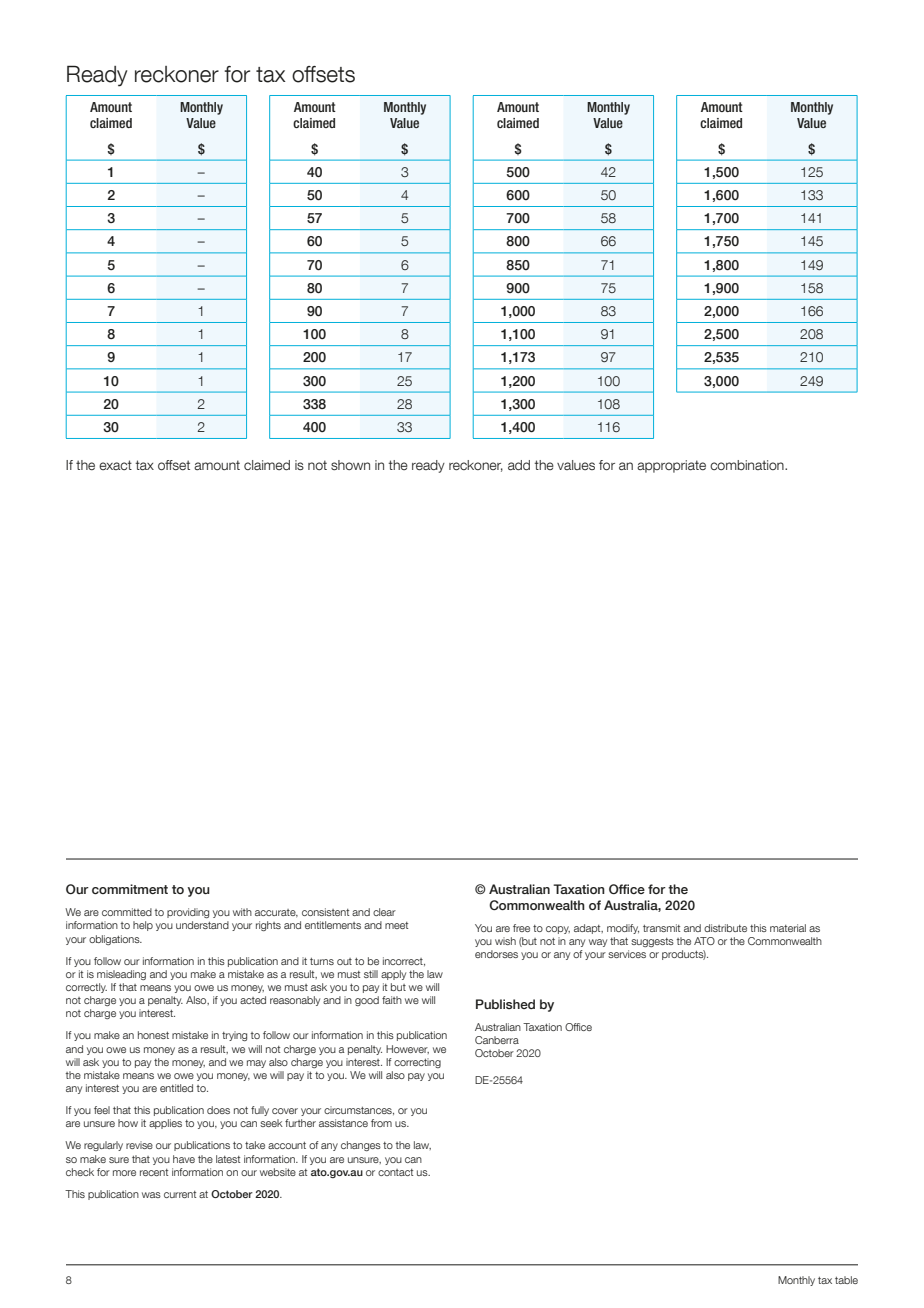 This page has width=924, height=1308. Describe the element at coordinates (130, 889) in the page. I see `commitment` at that location.
